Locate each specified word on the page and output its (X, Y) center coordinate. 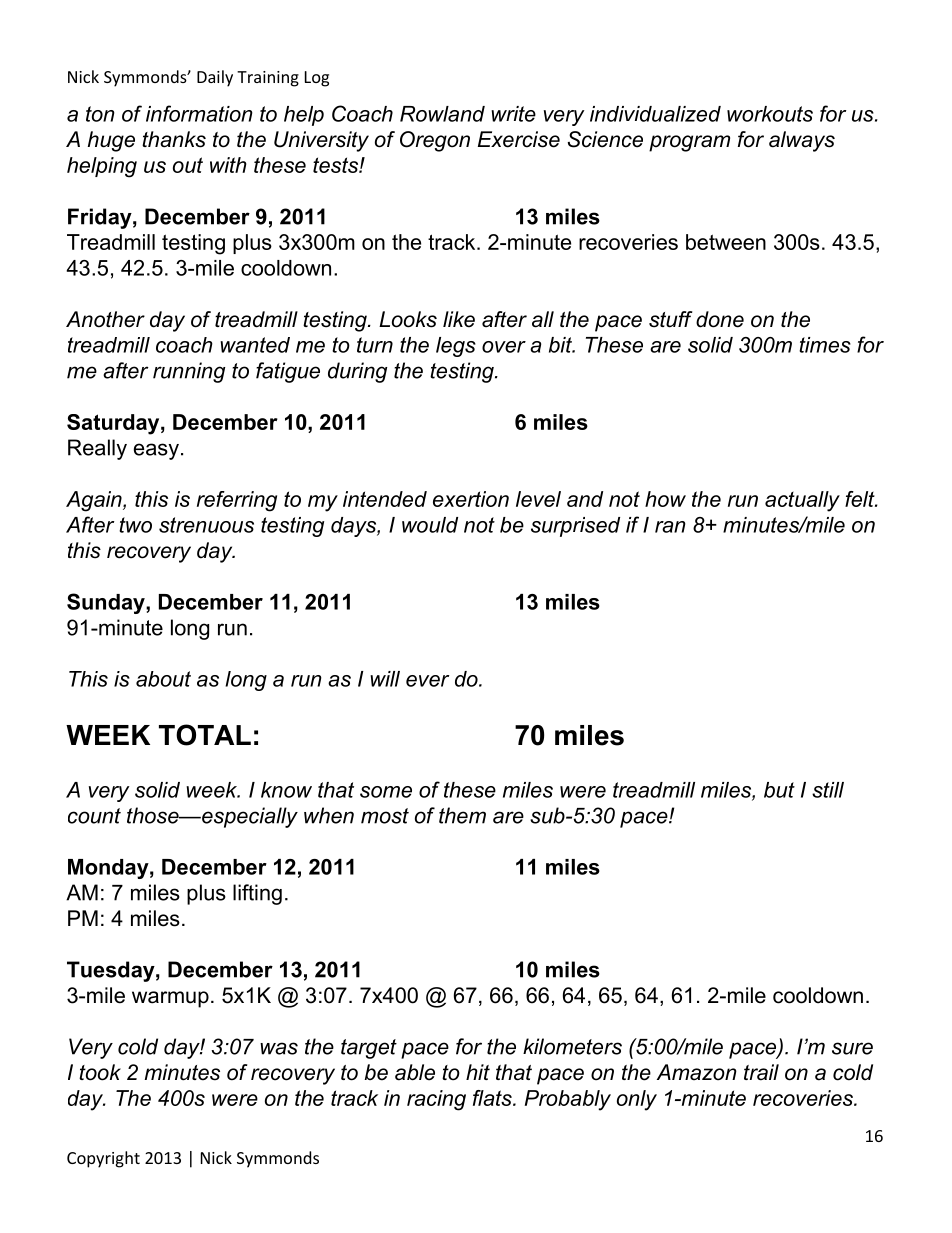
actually (802, 501)
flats (493, 1098)
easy (156, 451)
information (199, 113)
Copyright (103, 1159)
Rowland (442, 114)
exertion (471, 499)
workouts (770, 114)
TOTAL (205, 735)
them (462, 815)
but (779, 790)
